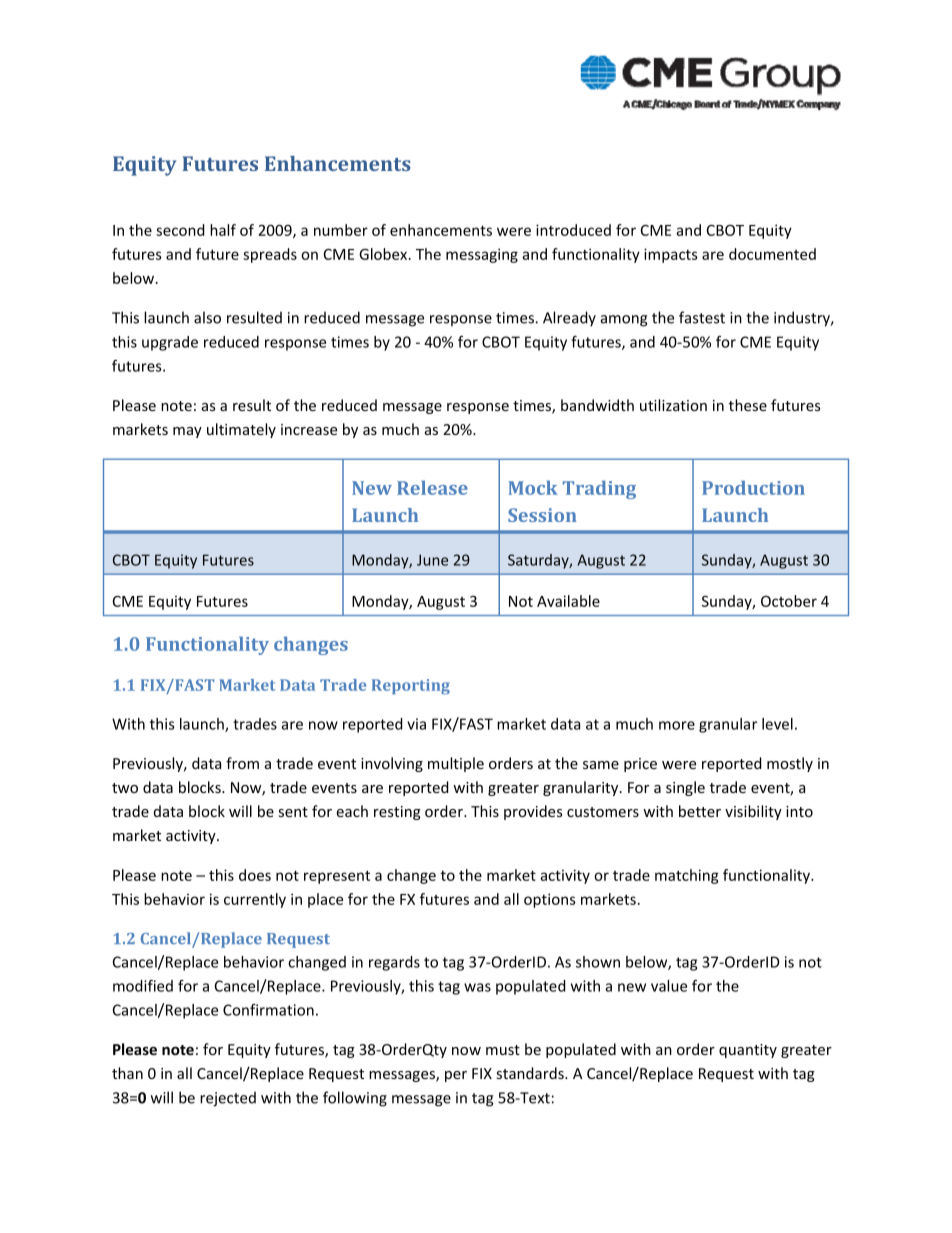  Describe the element at coordinates (432, 560) in the document. I see `June` at that location.
